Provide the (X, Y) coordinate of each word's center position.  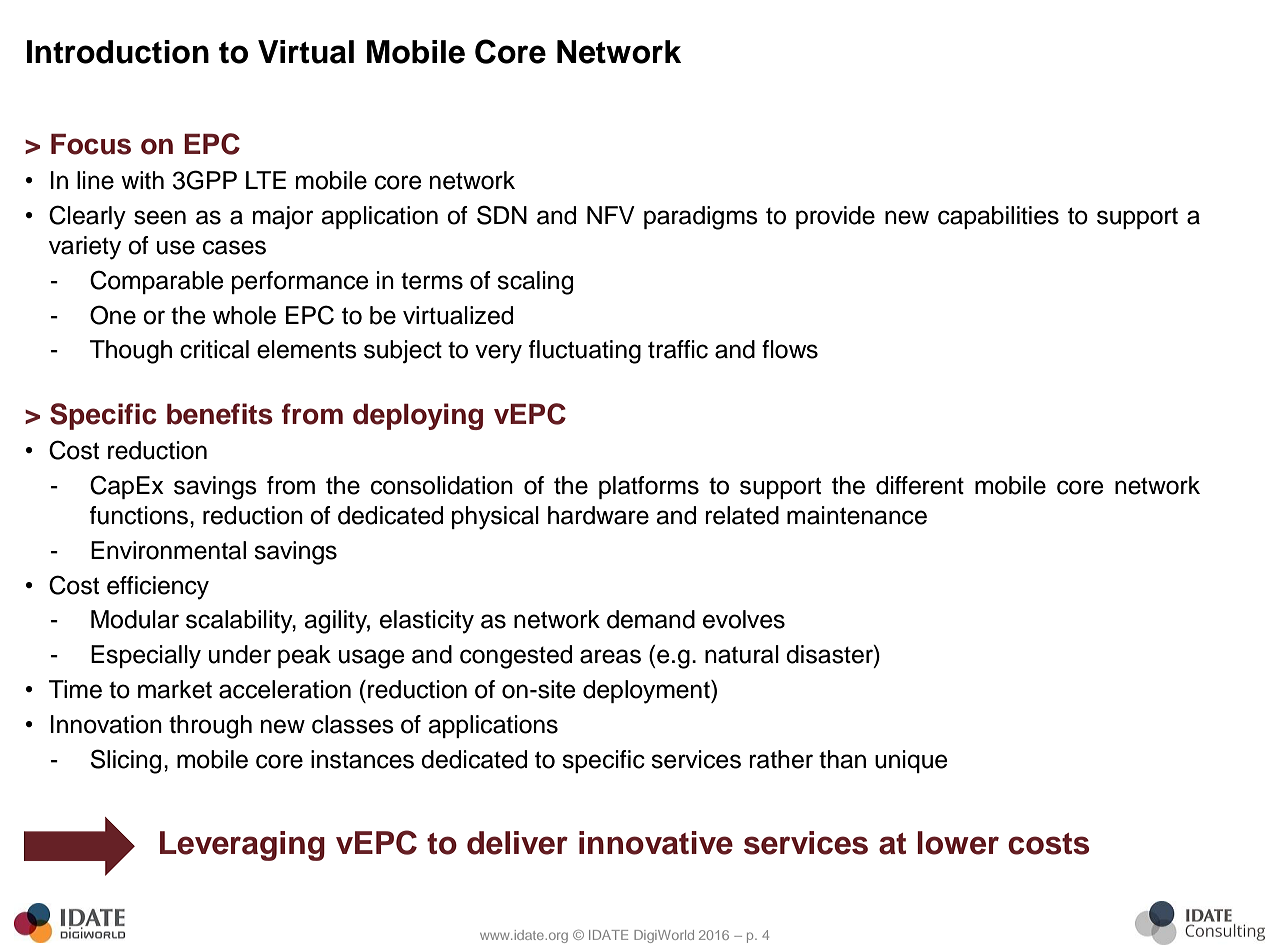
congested (516, 657)
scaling (535, 283)
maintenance (857, 515)
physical (495, 518)
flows (790, 349)
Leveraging (242, 846)
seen (160, 217)
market (175, 689)
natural (742, 654)
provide (835, 217)
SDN (502, 215)
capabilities (998, 217)
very (498, 354)
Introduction (118, 52)
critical (214, 349)
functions (139, 515)
